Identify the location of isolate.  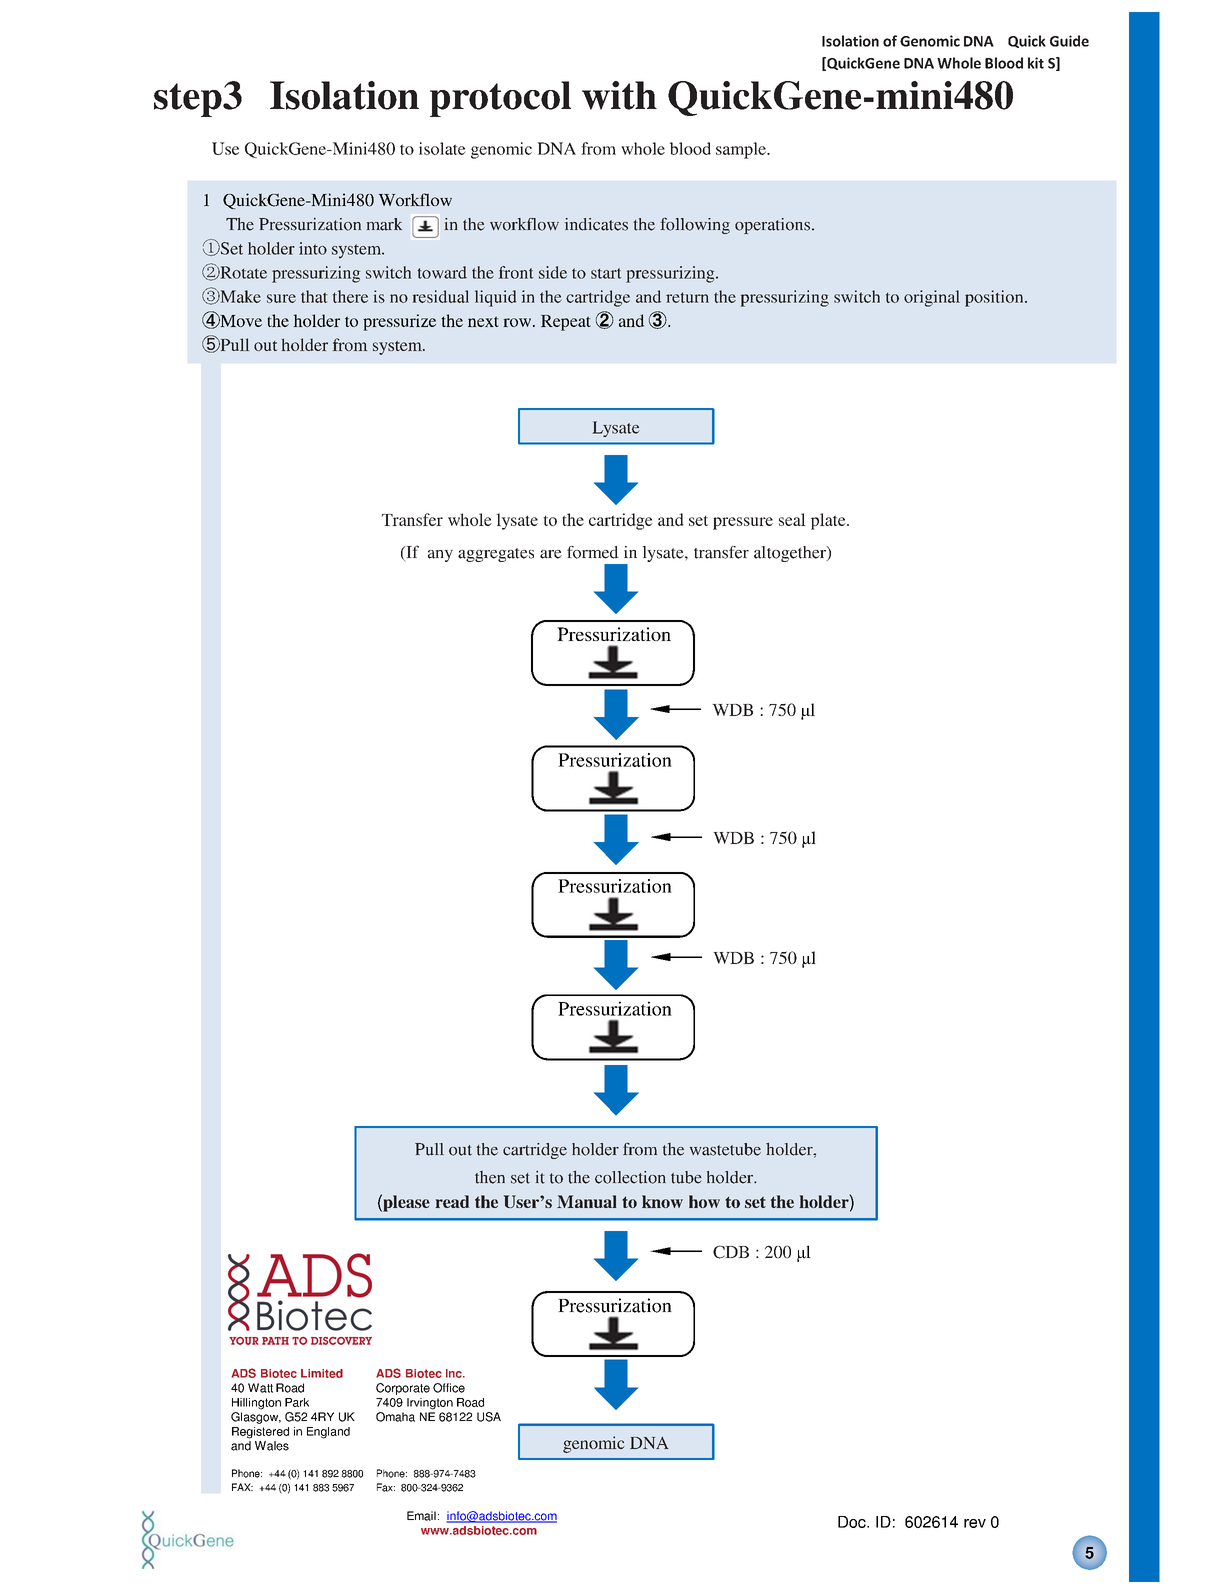
(442, 148).
